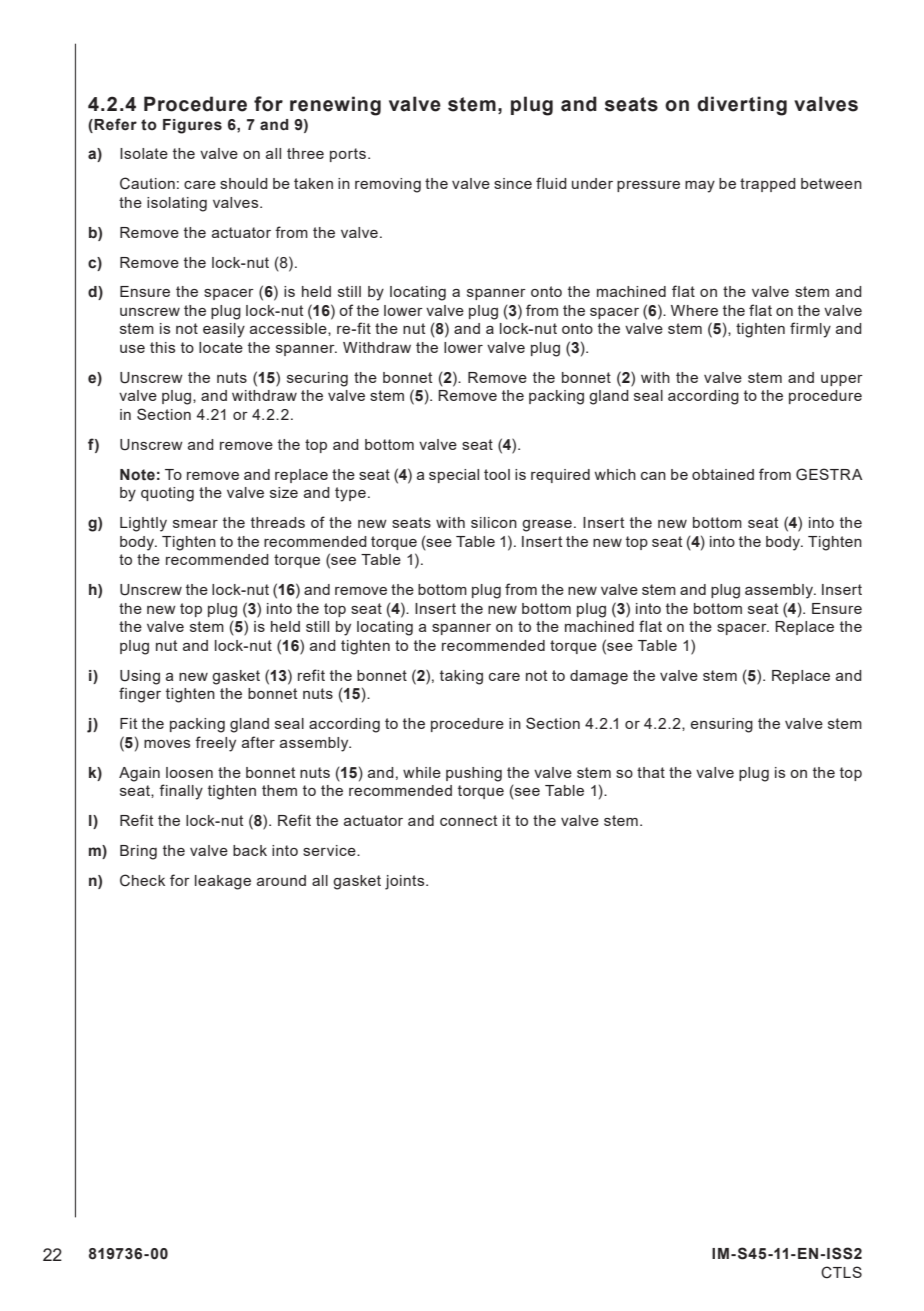  Describe the element at coordinates (742, 106) in the screenshot. I see `diverting` at that location.
